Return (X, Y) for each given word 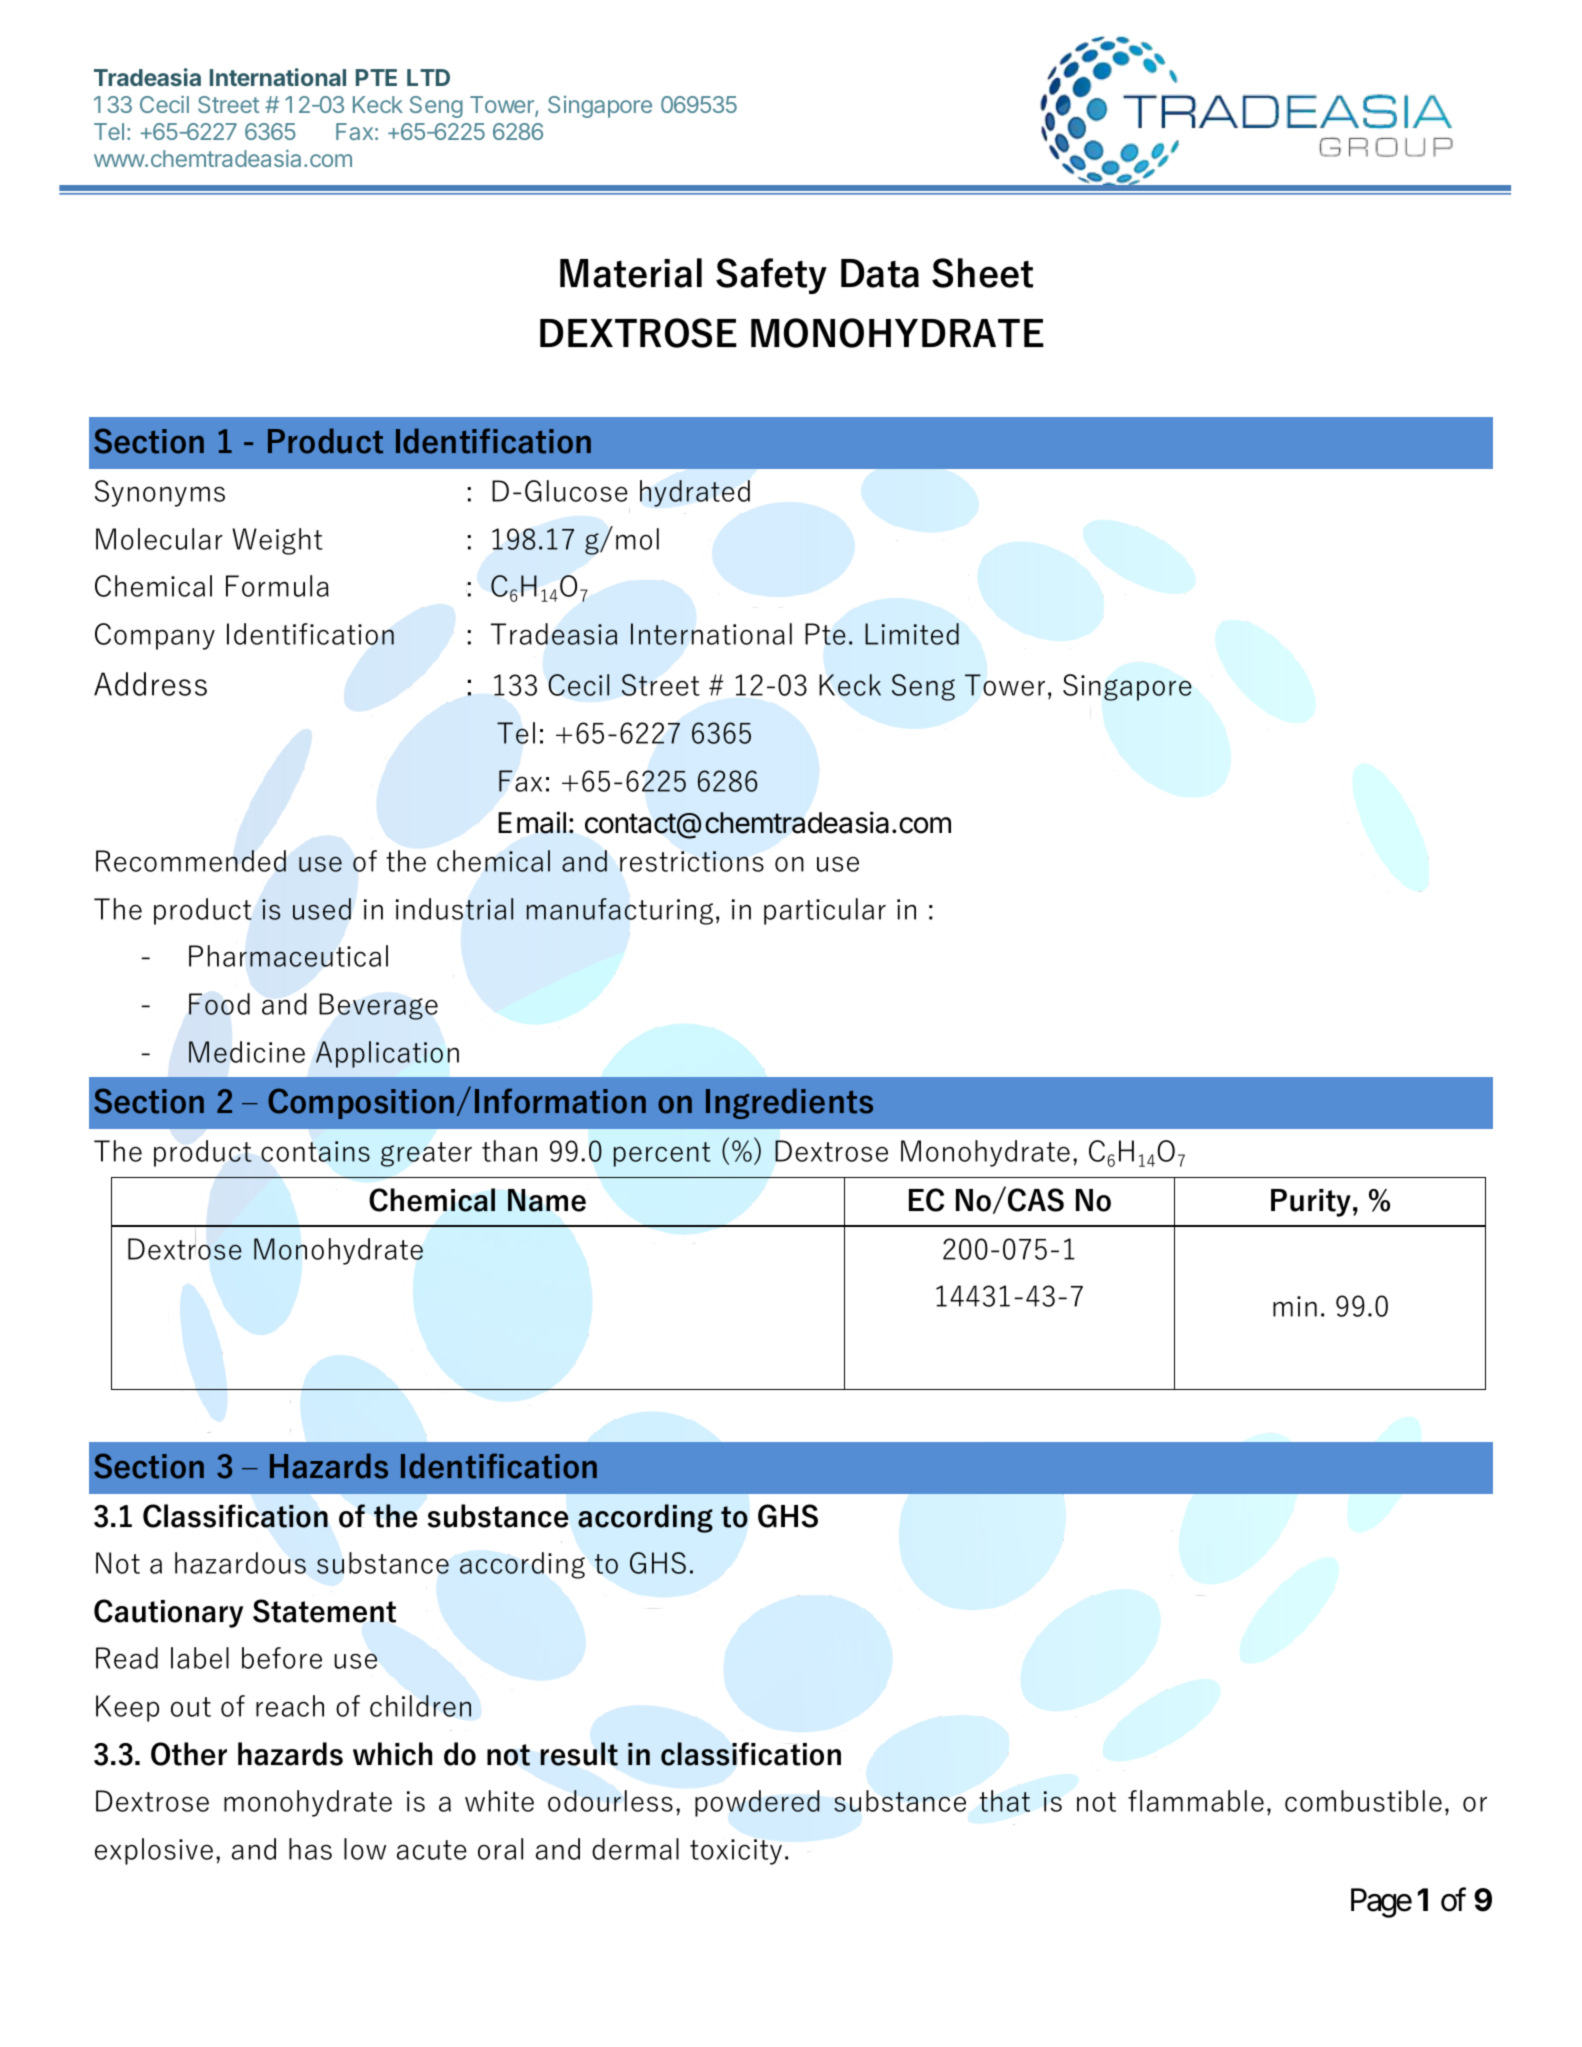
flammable (1196, 1801)
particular (825, 911)
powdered (757, 1803)
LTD (428, 77)
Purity (1311, 1203)
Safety (771, 276)
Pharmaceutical (288, 956)
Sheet (982, 273)
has (310, 1849)
